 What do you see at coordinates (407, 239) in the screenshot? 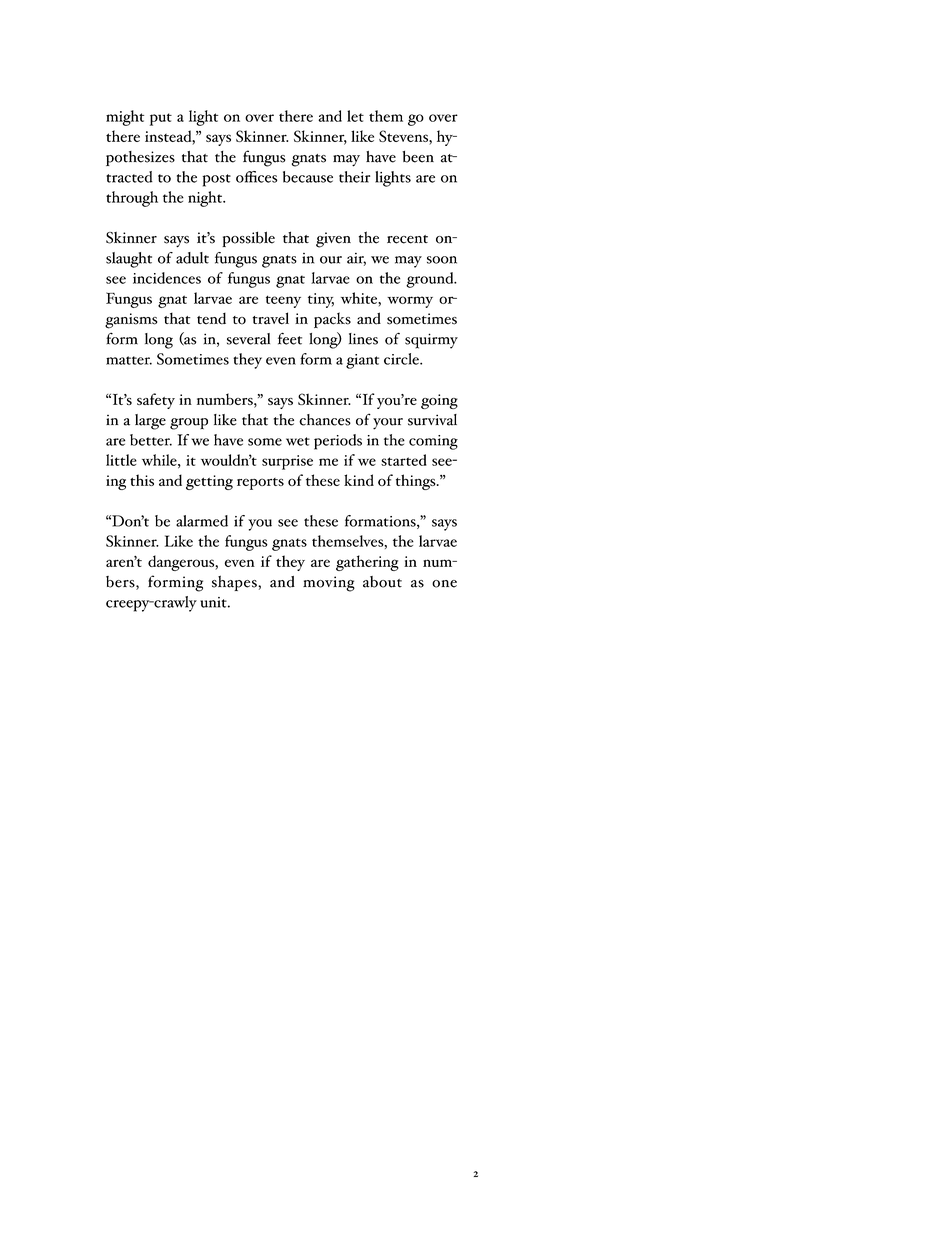
I see `recent` at bounding box center [407, 239].
